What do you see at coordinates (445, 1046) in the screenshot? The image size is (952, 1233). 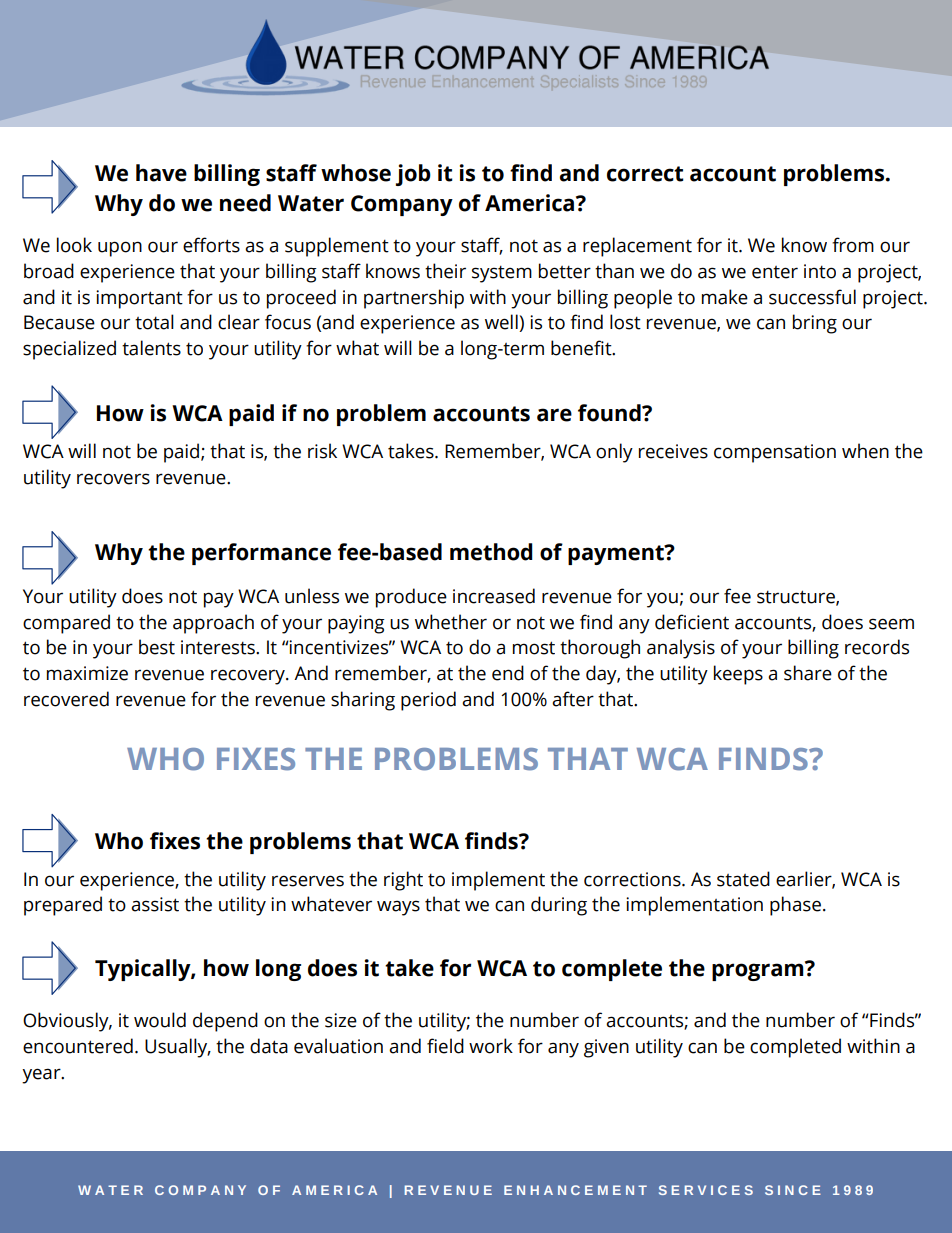 I see `field` at bounding box center [445, 1046].
